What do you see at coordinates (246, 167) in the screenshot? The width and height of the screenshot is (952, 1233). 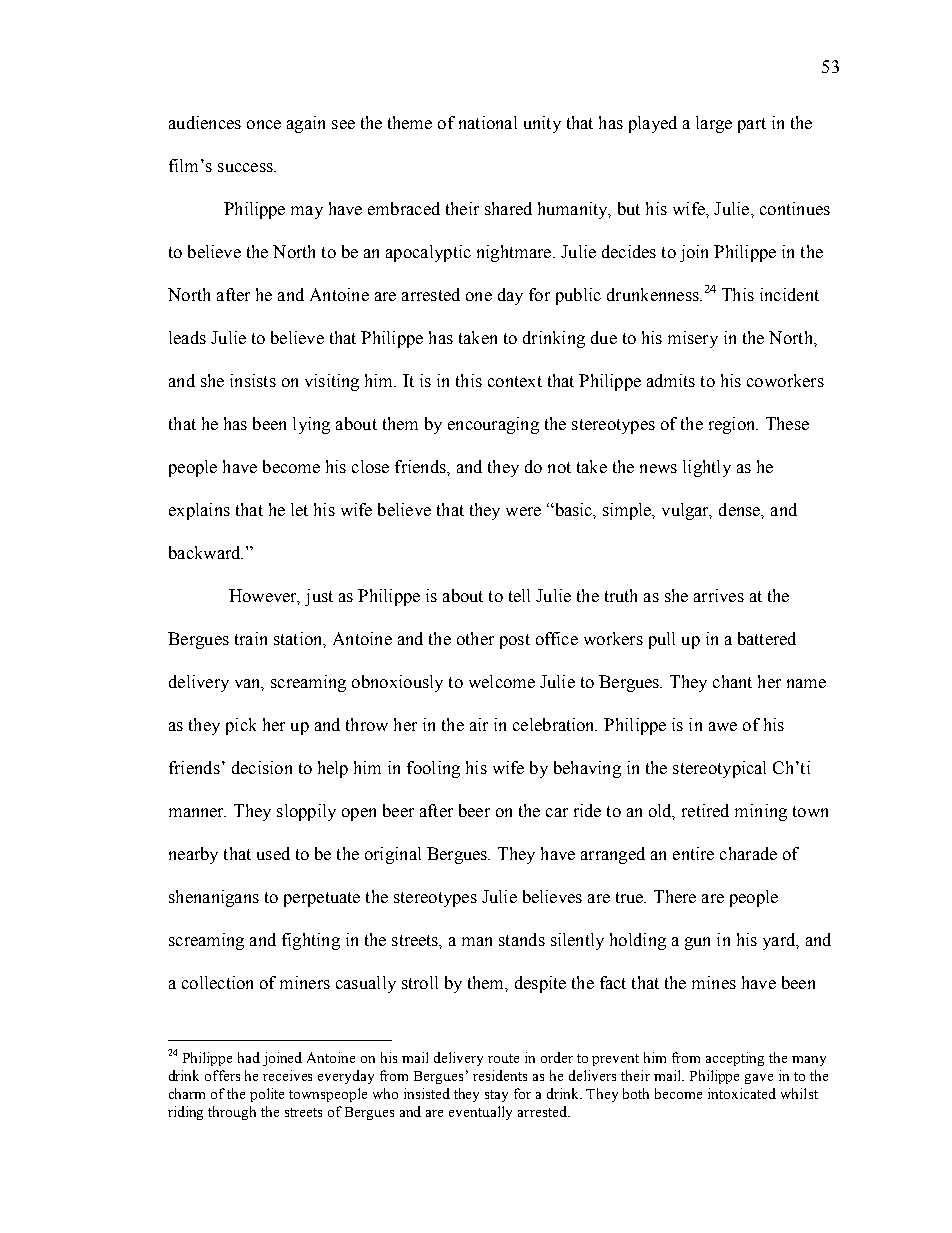 I see `success` at bounding box center [246, 167].
